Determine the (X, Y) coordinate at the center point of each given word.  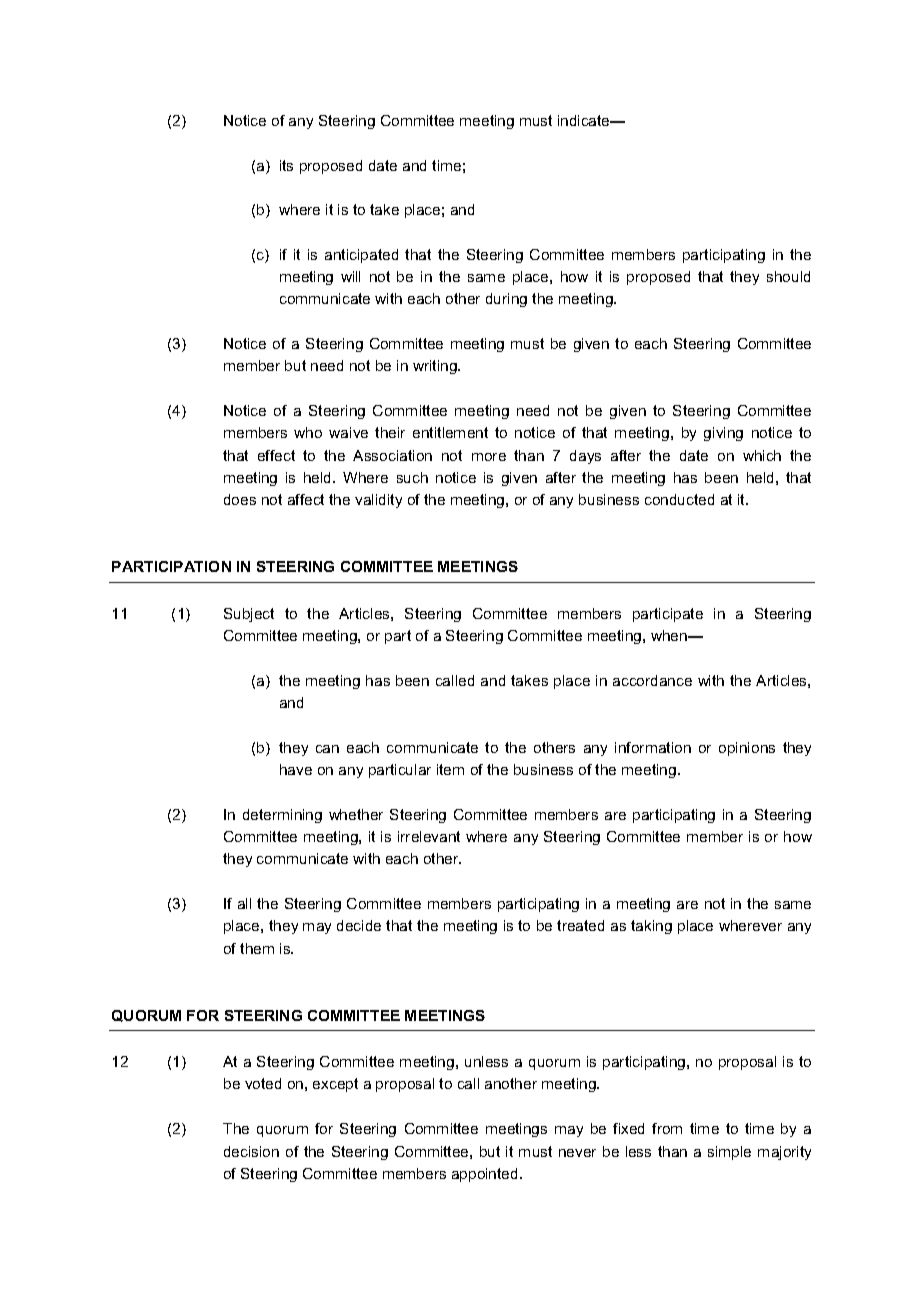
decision (251, 1151)
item (450, 769)
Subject (249, 615)
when (670, 635)
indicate (585, 120)
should (788, 276)
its (286, 165)
